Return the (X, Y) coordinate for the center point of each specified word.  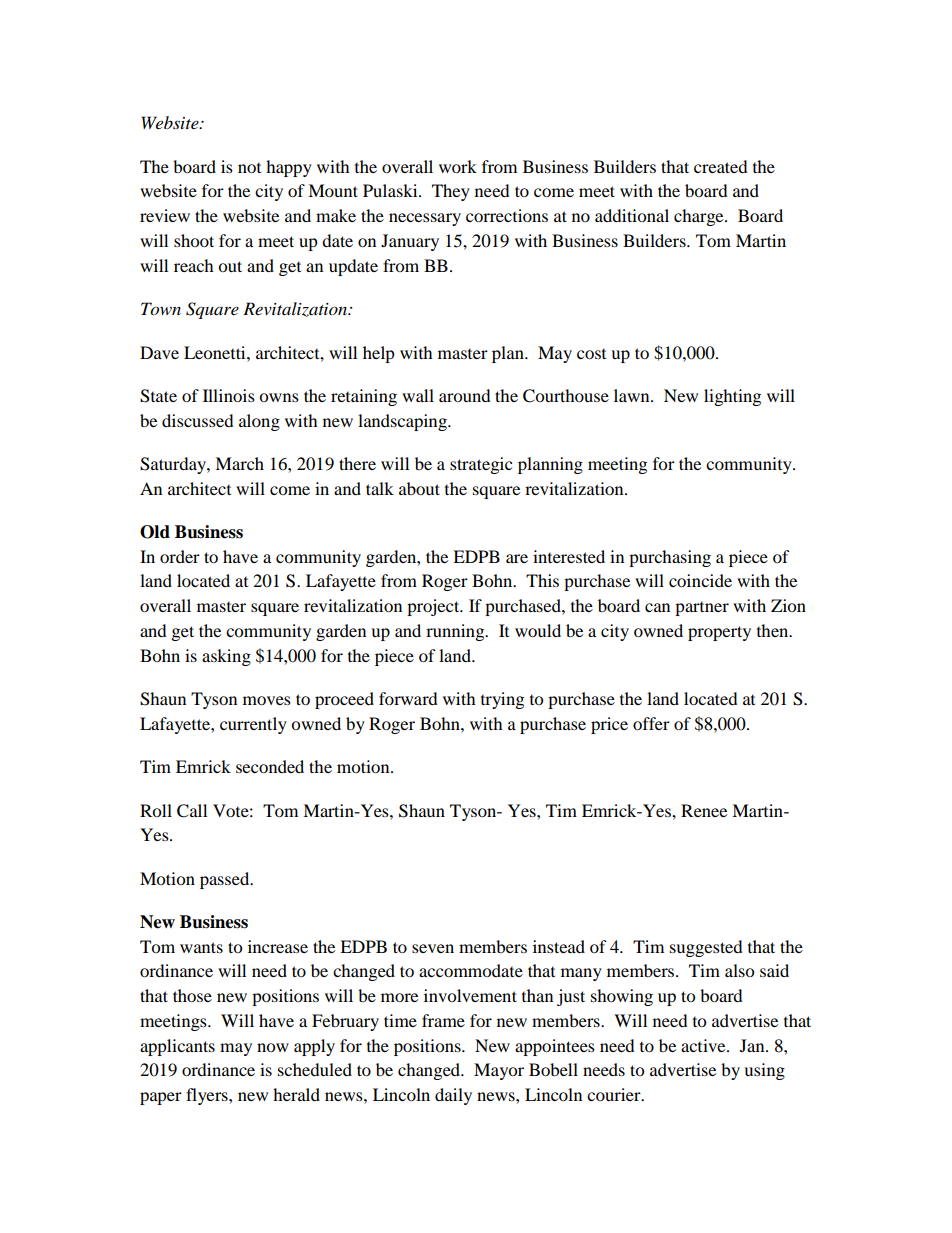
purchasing (670, 558)
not (249, 168)
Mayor (499, 1071)
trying (502, 700)
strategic (481, 465)
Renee (704, 810)
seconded (270, 766)
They (451, 192)
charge (700, 217)
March (239, 463)
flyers (208, 1096)
